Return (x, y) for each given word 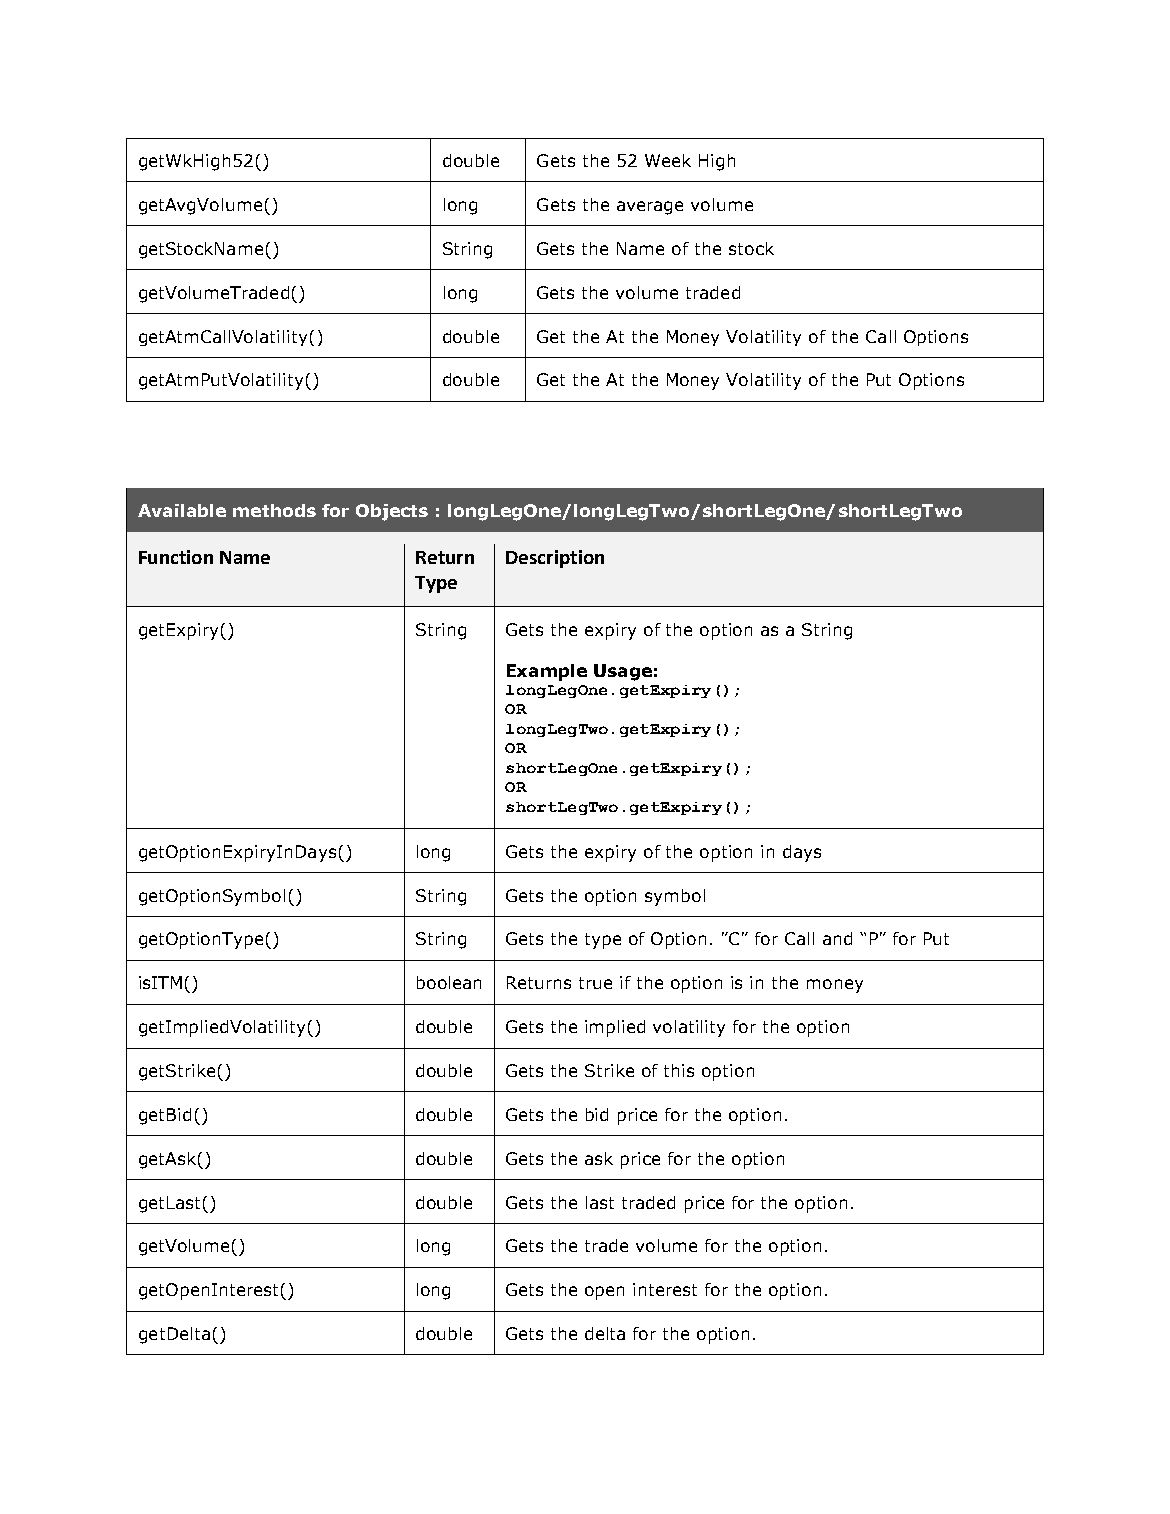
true (595, 983)
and (837, 938)
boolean (449, 982)
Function (176, 557)
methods (274, 510)
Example (547, 672)
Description (555, 559)
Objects (392, 512)
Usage (623, 672)
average (650, 208)
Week (668, 160)
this (679, 1070)
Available (182, 510)
